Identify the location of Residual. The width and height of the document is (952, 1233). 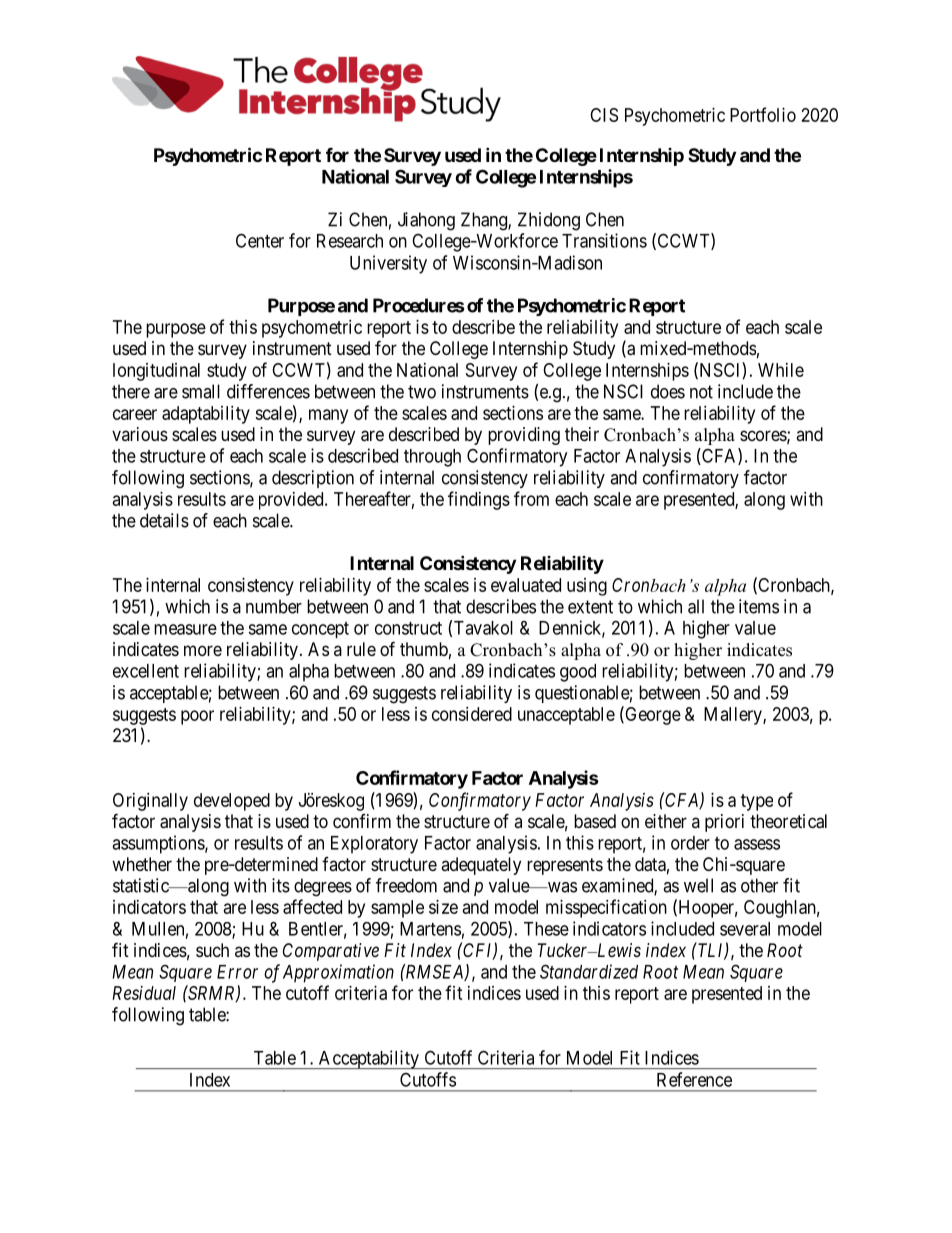
(144, 993).
